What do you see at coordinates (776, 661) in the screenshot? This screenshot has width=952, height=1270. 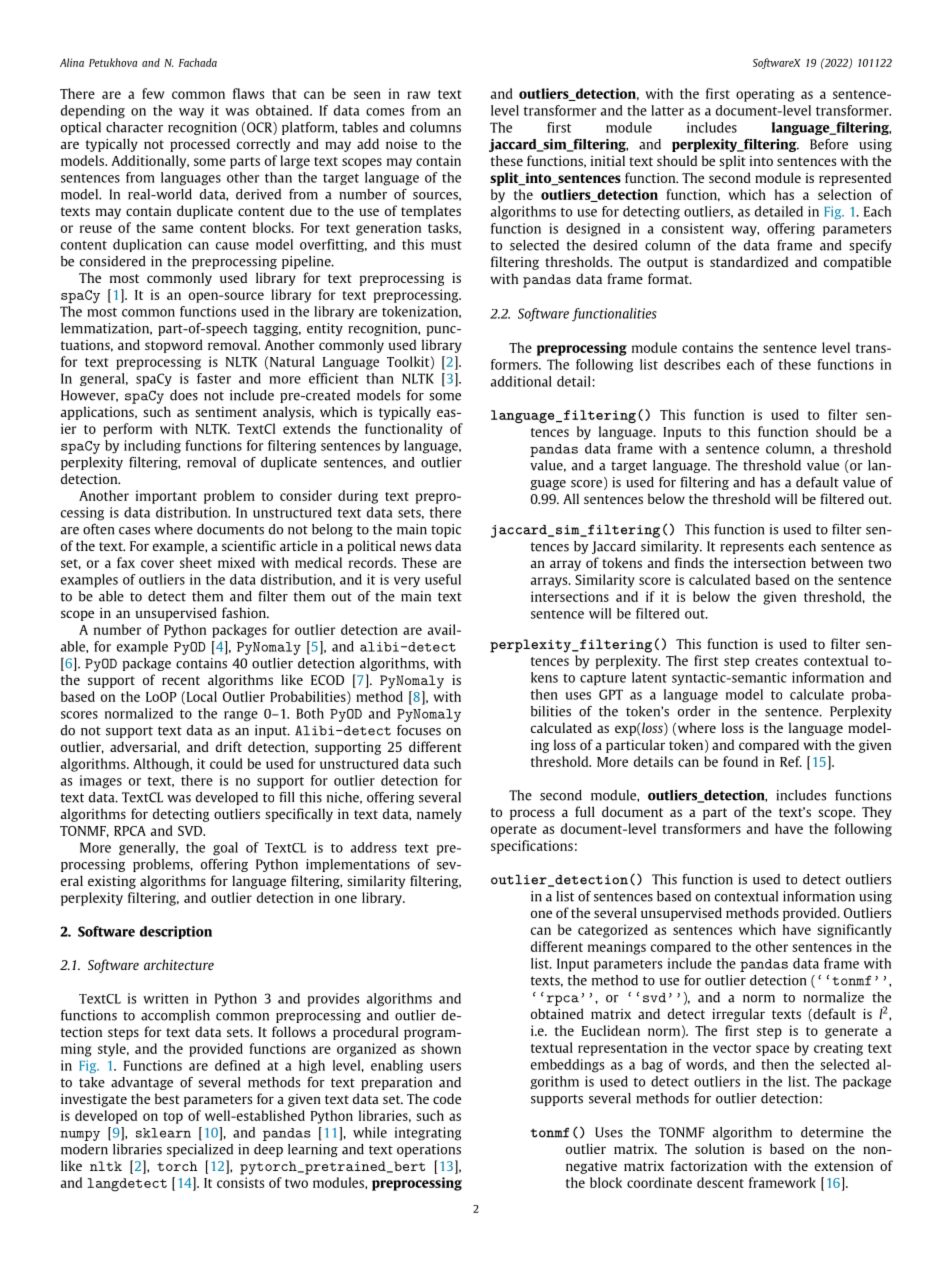 I see `creates` at bounding box center [776, 661].
